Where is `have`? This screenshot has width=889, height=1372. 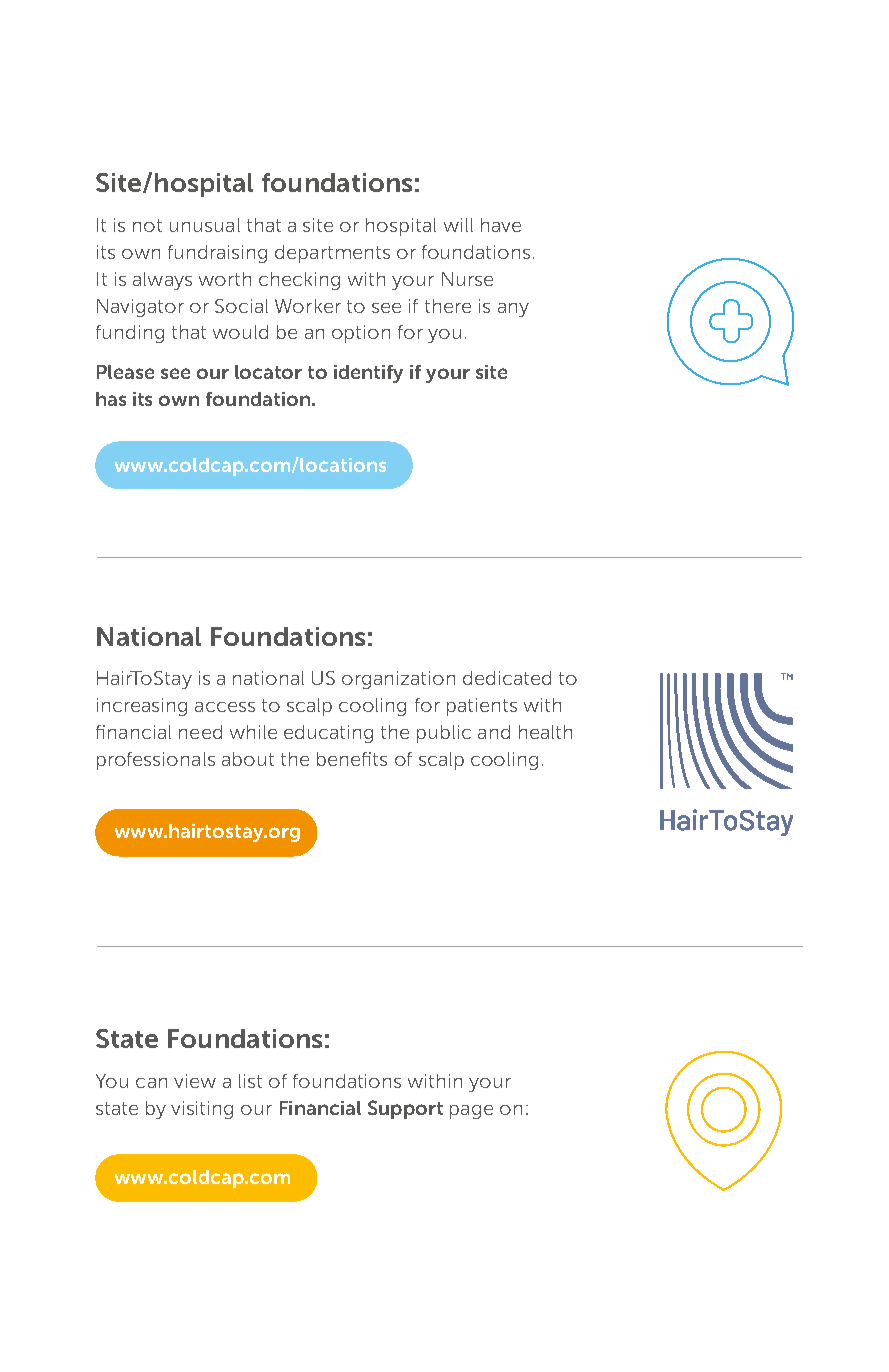
have is located at coordinates (501, 225).
